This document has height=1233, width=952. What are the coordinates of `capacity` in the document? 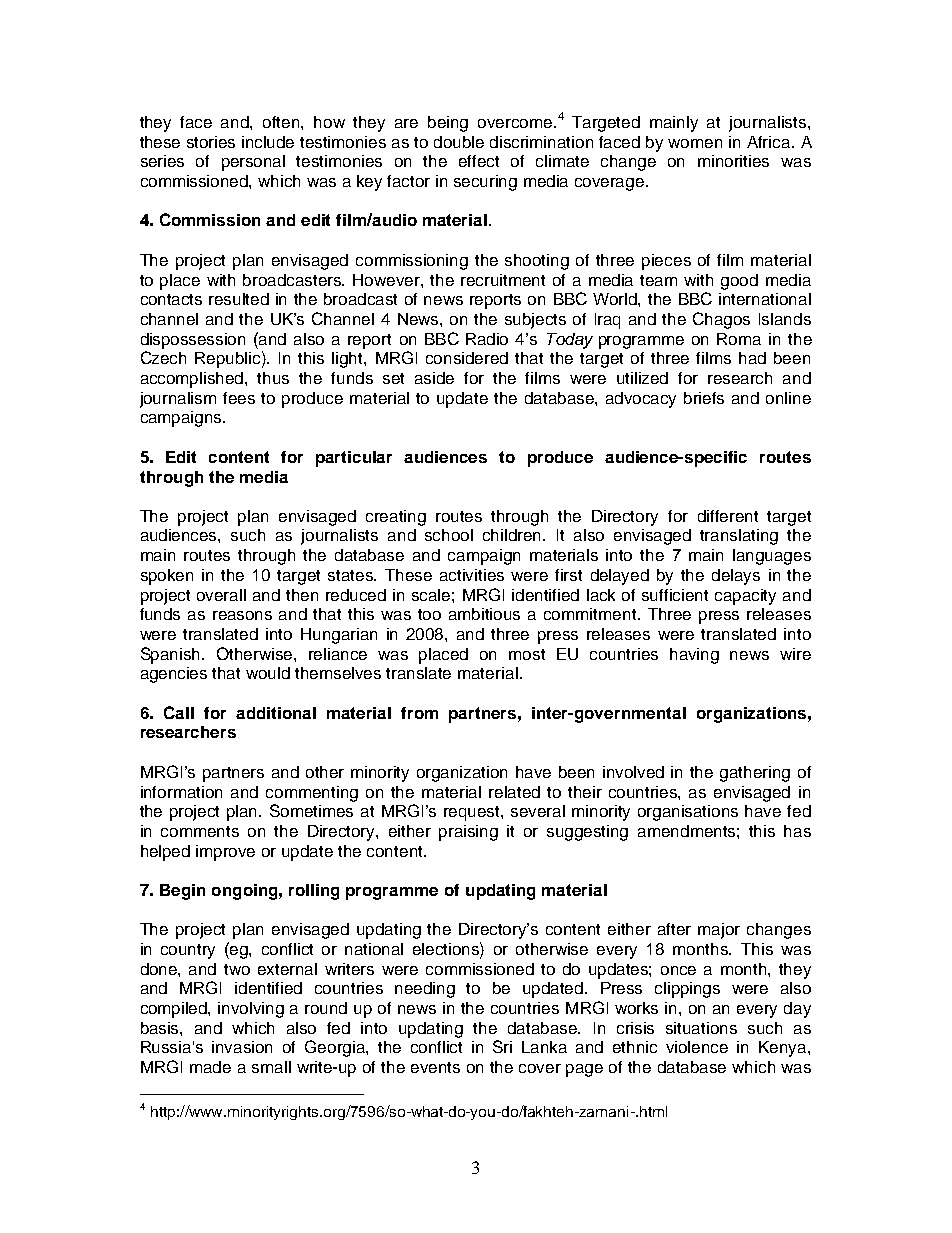 It's located at (745, 597).
